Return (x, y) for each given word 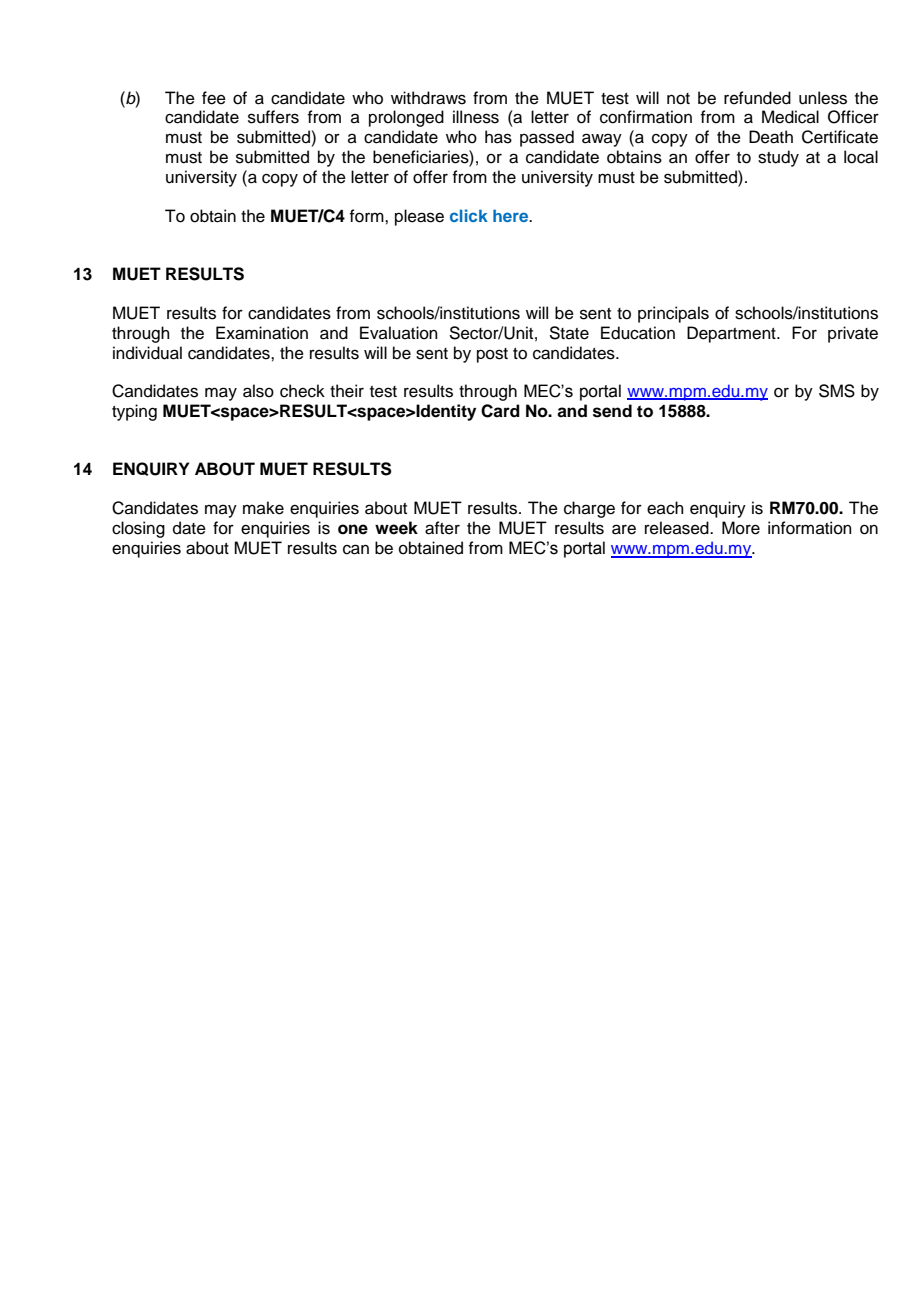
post (492, 355)
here (512, 215)
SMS (837, 391)
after (442, 528)
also (258, 391)
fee (214, 98)
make (263, 508)
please (419, 217)
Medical (790, 117)
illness (476, 117)
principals (673, 314)
